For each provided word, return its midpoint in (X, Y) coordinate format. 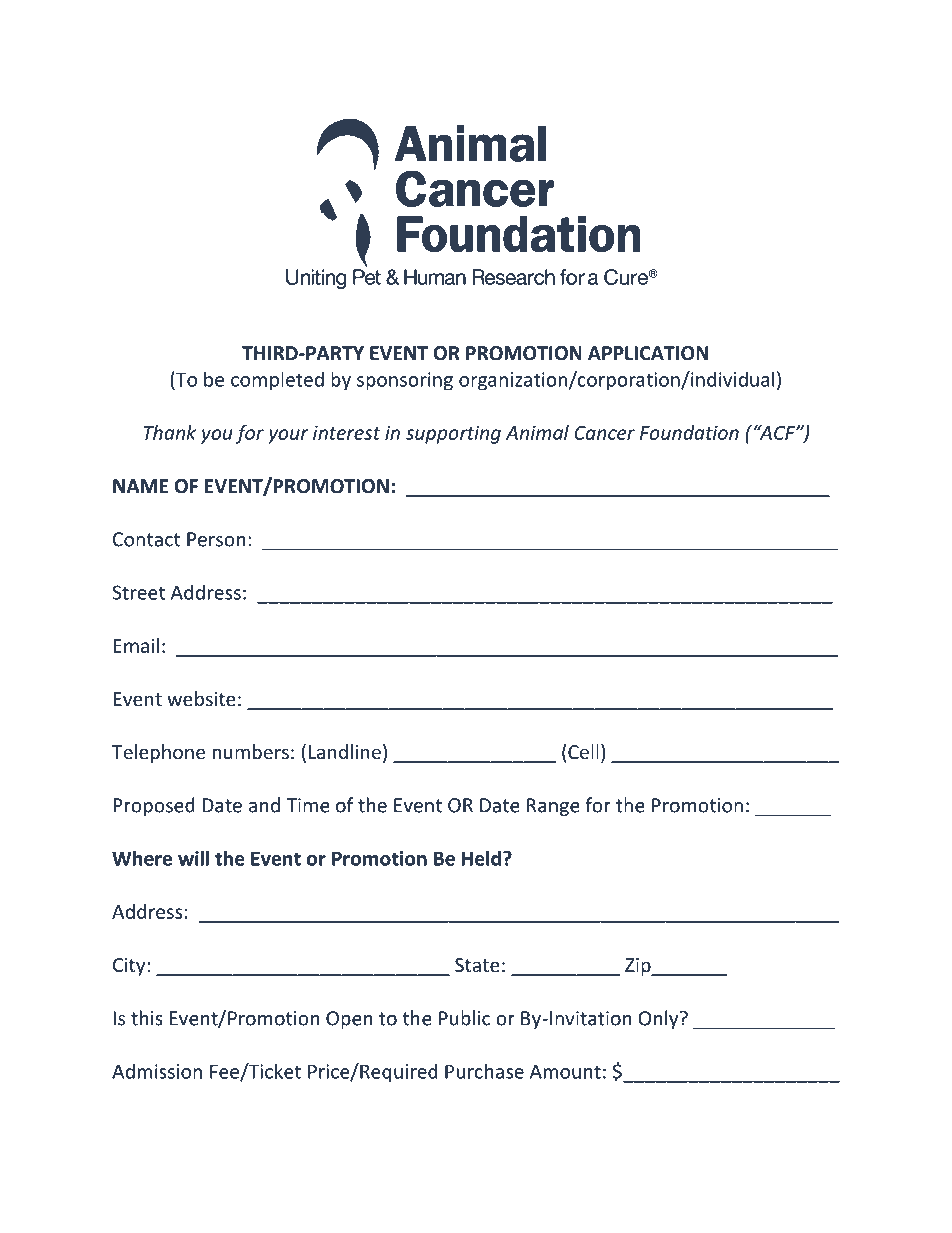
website (201, 698)
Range (553, 807)
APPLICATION (648, 353)
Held (481, 858)
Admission (157, 1071)
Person (216, 539)
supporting (453, 434)
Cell (583, 751)
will (193, 858)
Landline (345, 751)
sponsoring (405, 381)
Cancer (604, 433)
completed (277, 381)
